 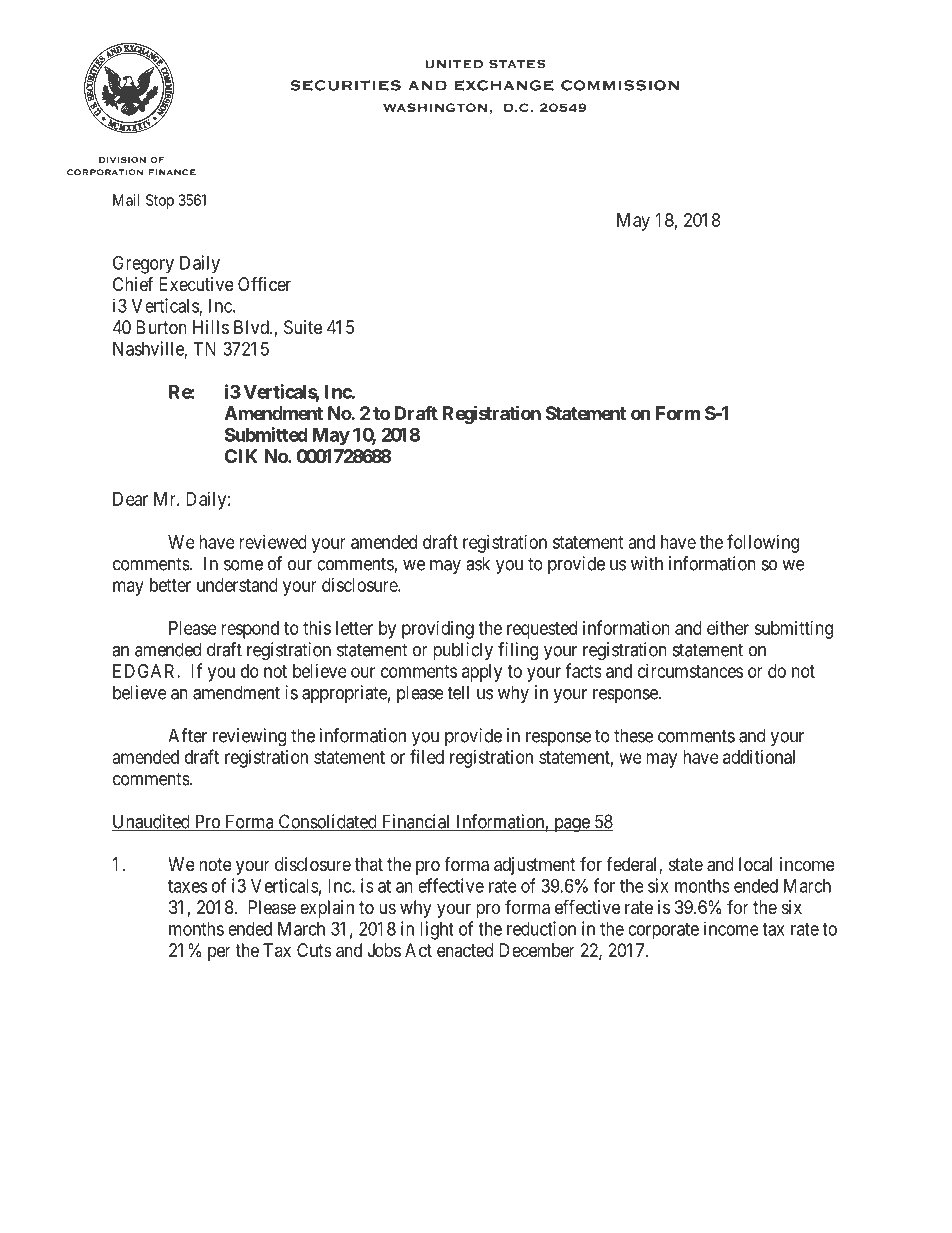 What do you see at coordinates (763, 543) in the page?
I see `following` at bounding box center [763, 543].
